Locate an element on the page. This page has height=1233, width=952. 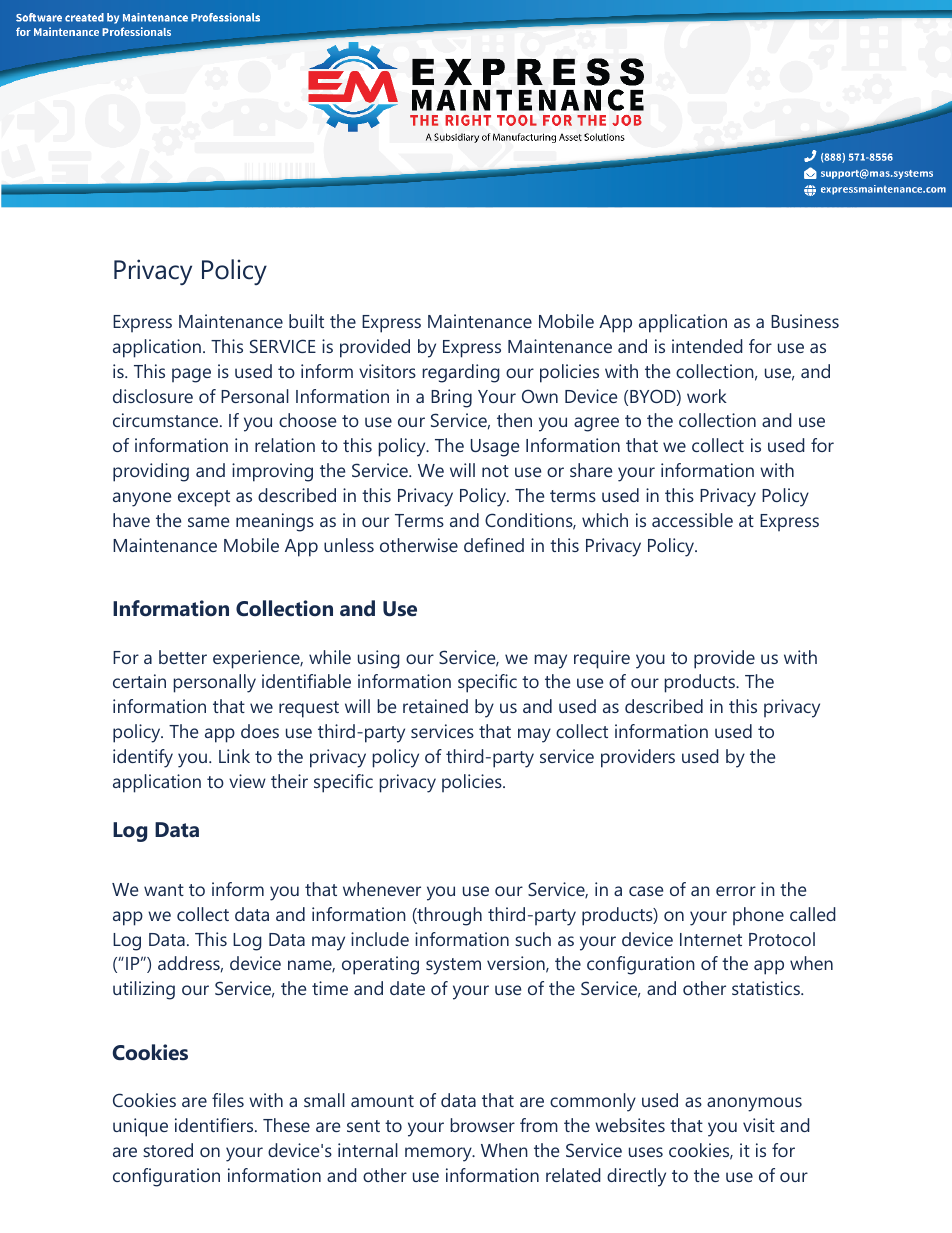
system is located at coordinates (453, 966).
